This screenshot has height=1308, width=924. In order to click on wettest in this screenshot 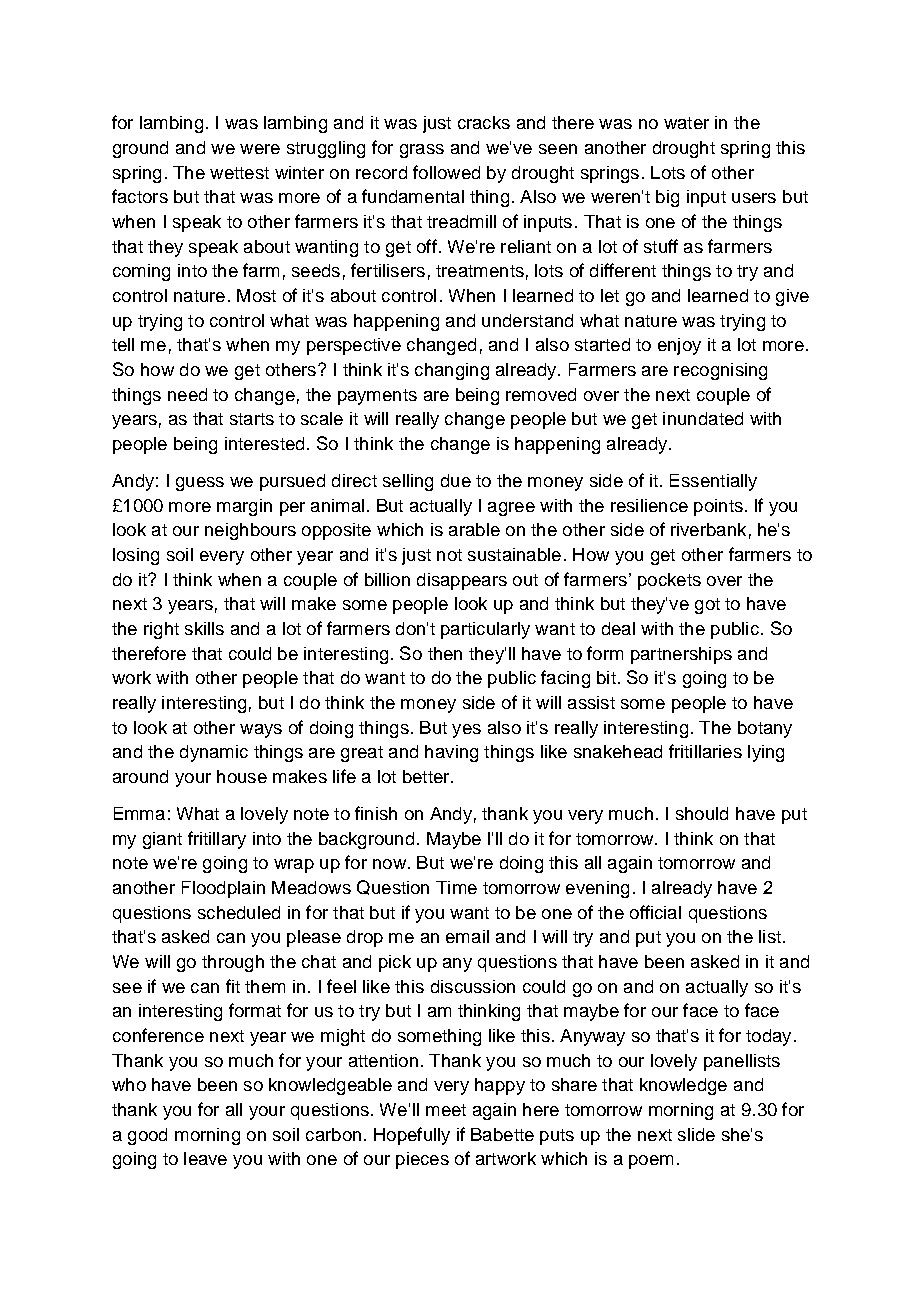, I will do `click(239, 173)`.
